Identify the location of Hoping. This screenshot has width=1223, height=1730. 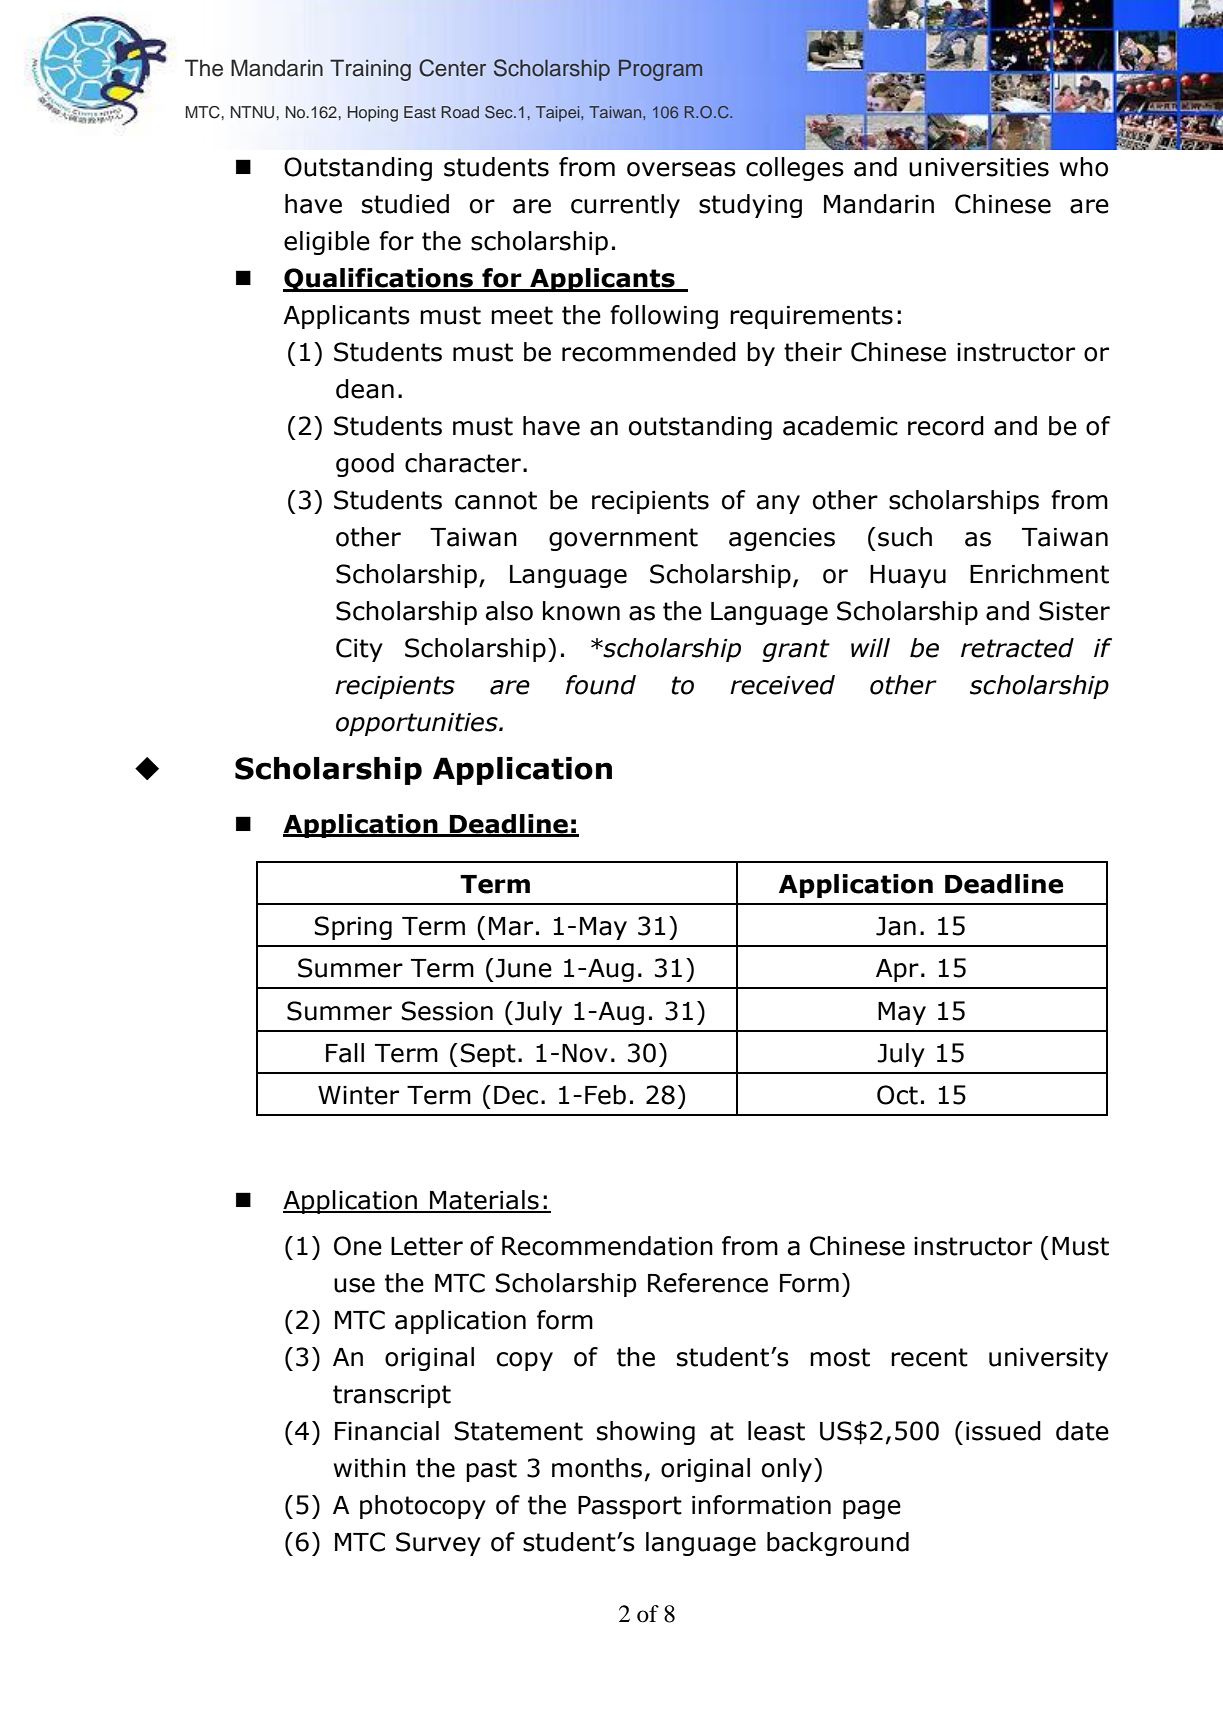
(373, 114).
